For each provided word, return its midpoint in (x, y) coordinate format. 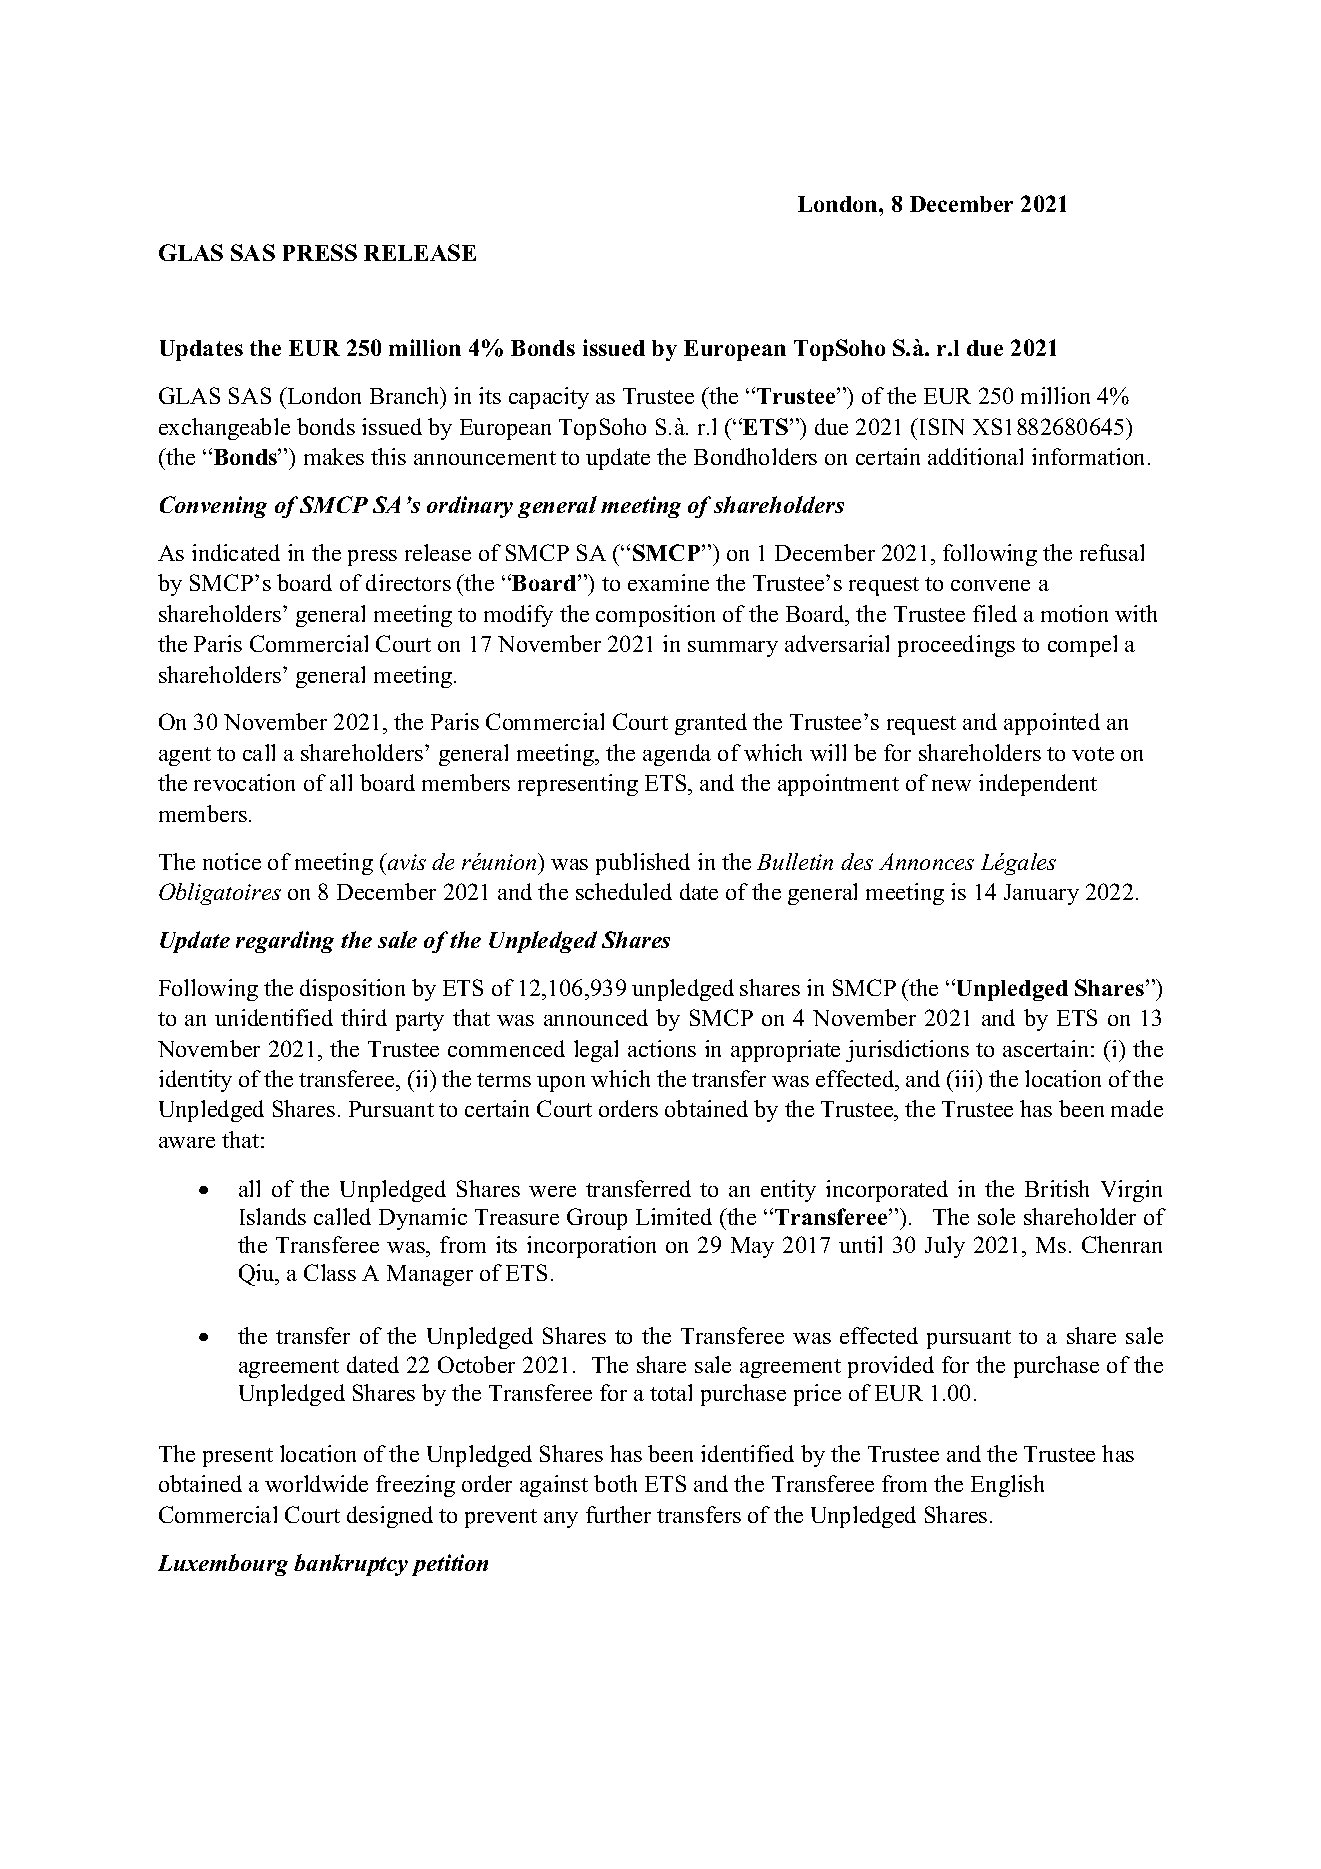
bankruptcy (351, 1565)
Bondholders (755, 456)
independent (1038, 785)
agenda (677, 755)
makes (334, 456)
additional (975, 456)
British (1057, 1188)
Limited (674, 1216)
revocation (244, 782)
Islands (273, 1216)
